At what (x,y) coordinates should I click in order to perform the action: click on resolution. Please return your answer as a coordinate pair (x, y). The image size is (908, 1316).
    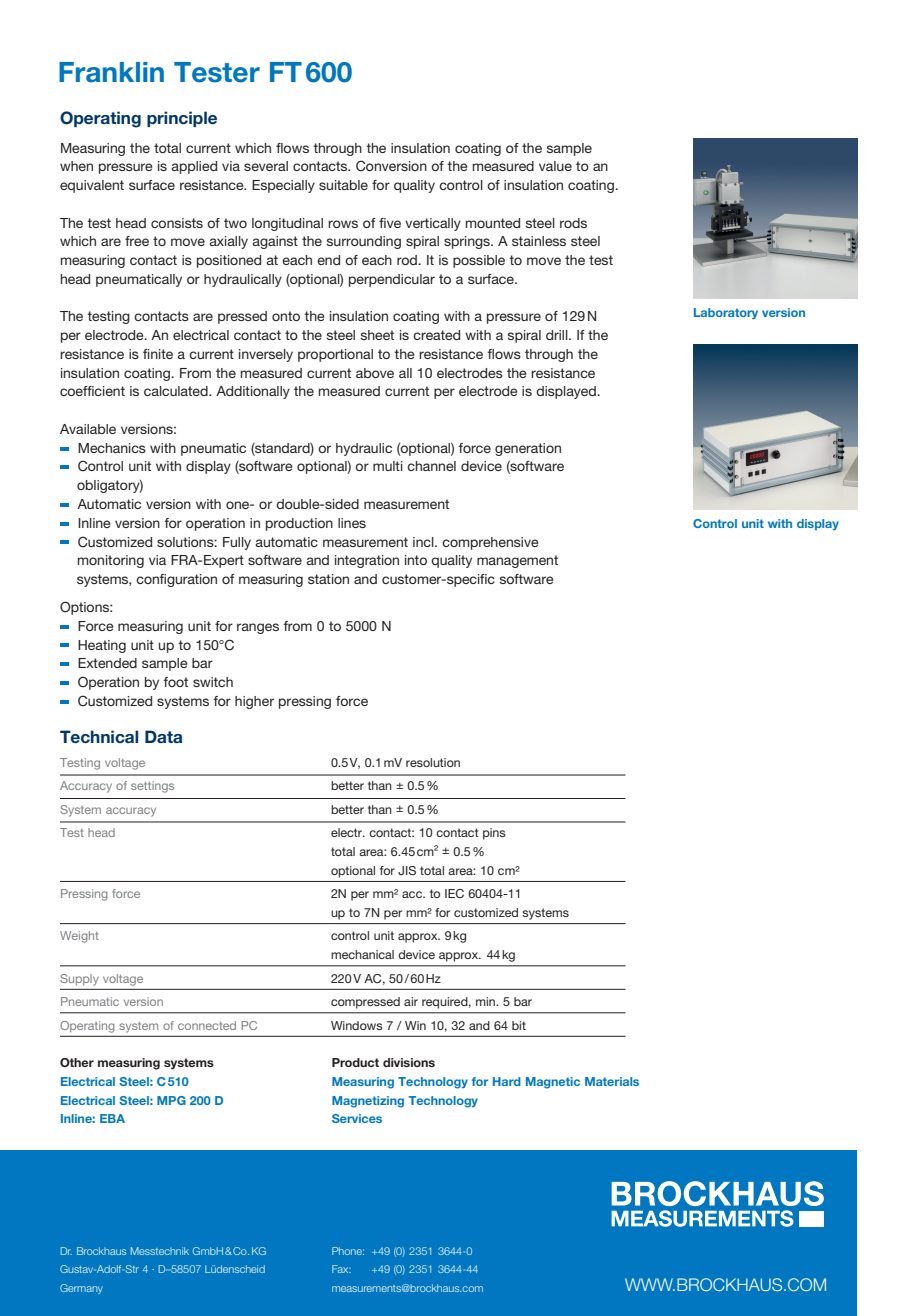
    Looking at the image, I should click on (433, 762).
